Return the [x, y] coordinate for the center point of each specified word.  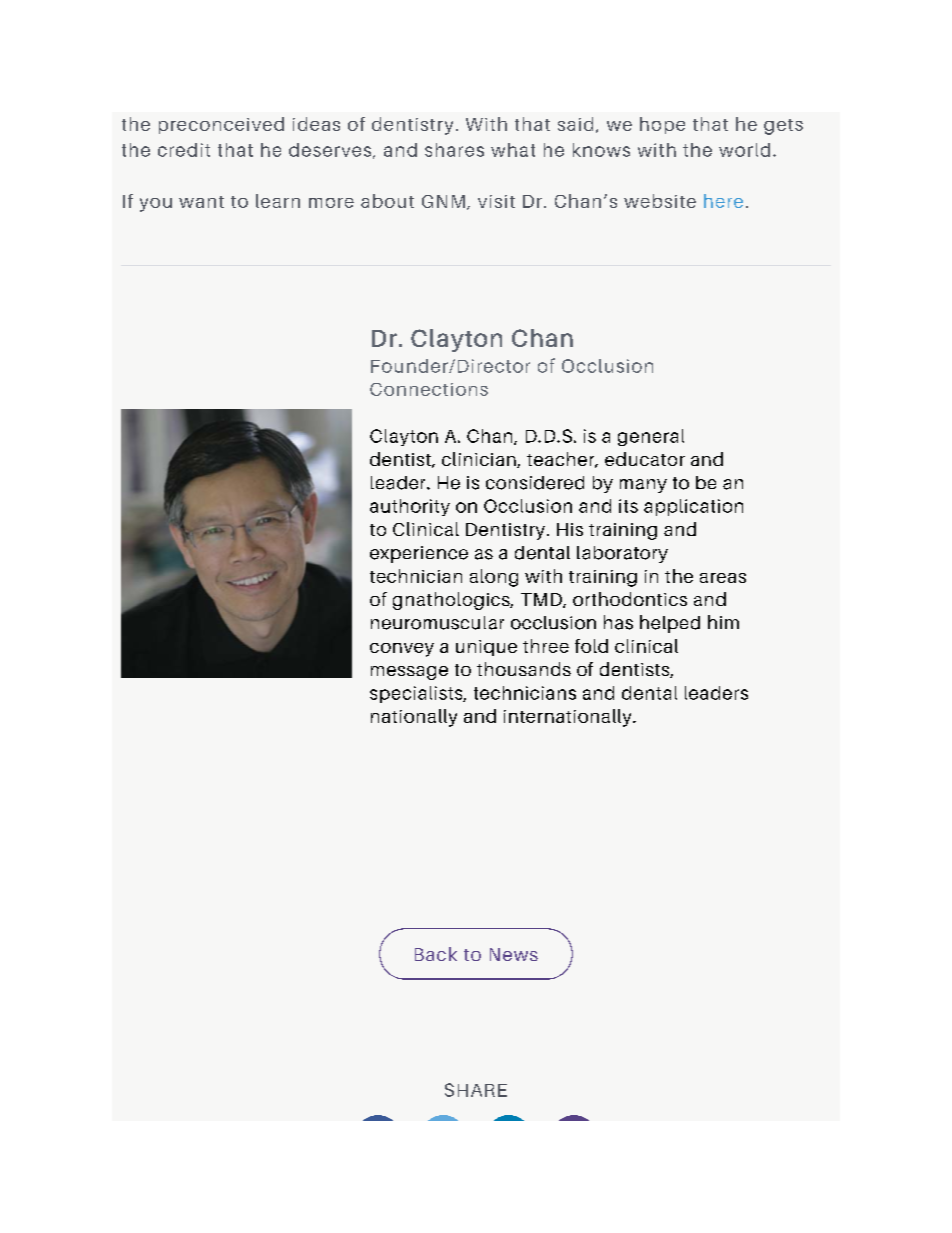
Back [436, 954]
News [514, 954]
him [723, 622]
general [651, 437]
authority [410, 507]
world [744, 150]
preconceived [221, 125]
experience [419, 554]
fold [591, 646]
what [513, 150]
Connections [429, 389]
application [693, 507]
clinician [480, 460]
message [409, 673]
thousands [524, 669]
